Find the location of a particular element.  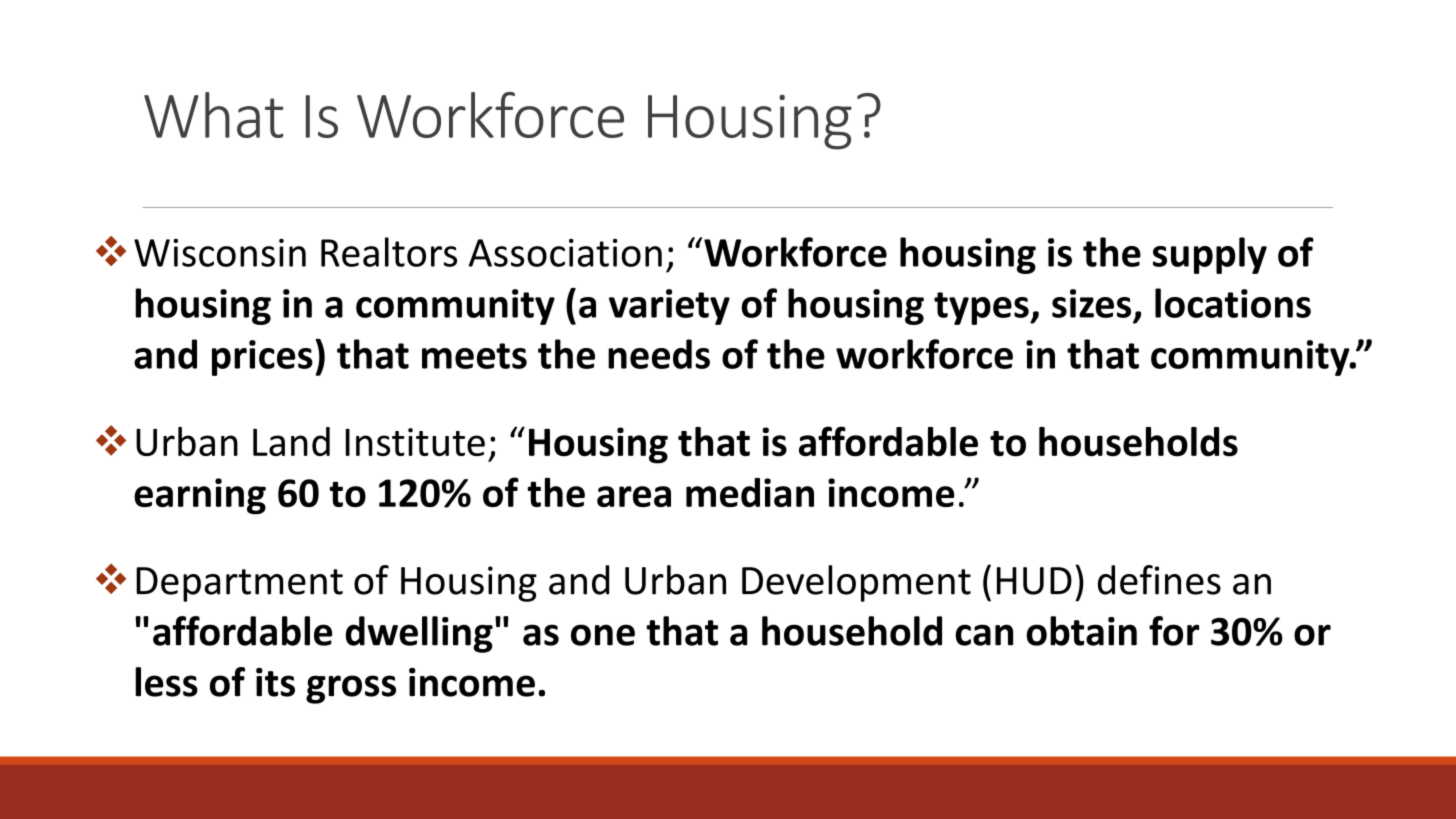

types is located at coordinates (982, 308).
